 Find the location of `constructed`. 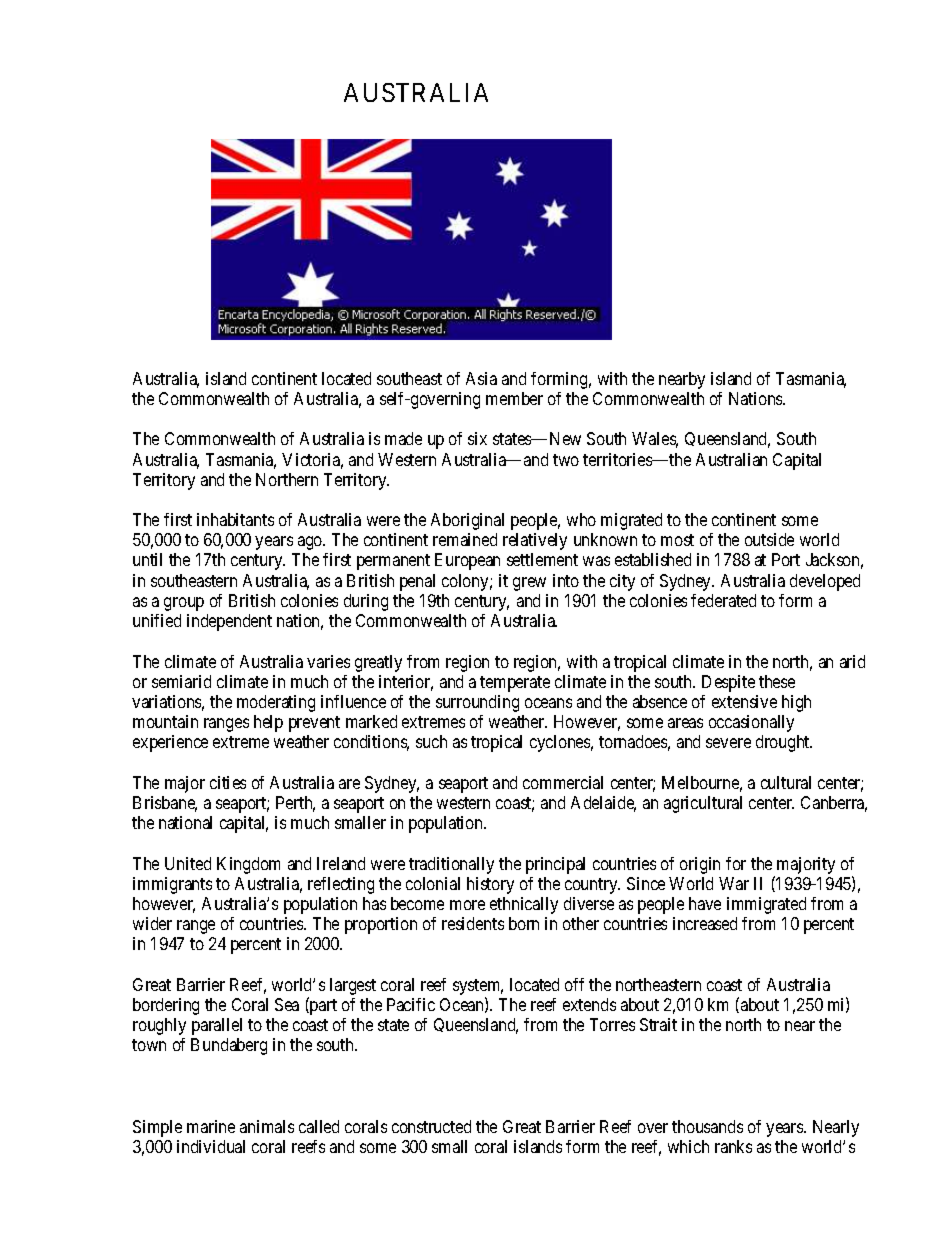

constructed is located at coordinates (431, 1126).
